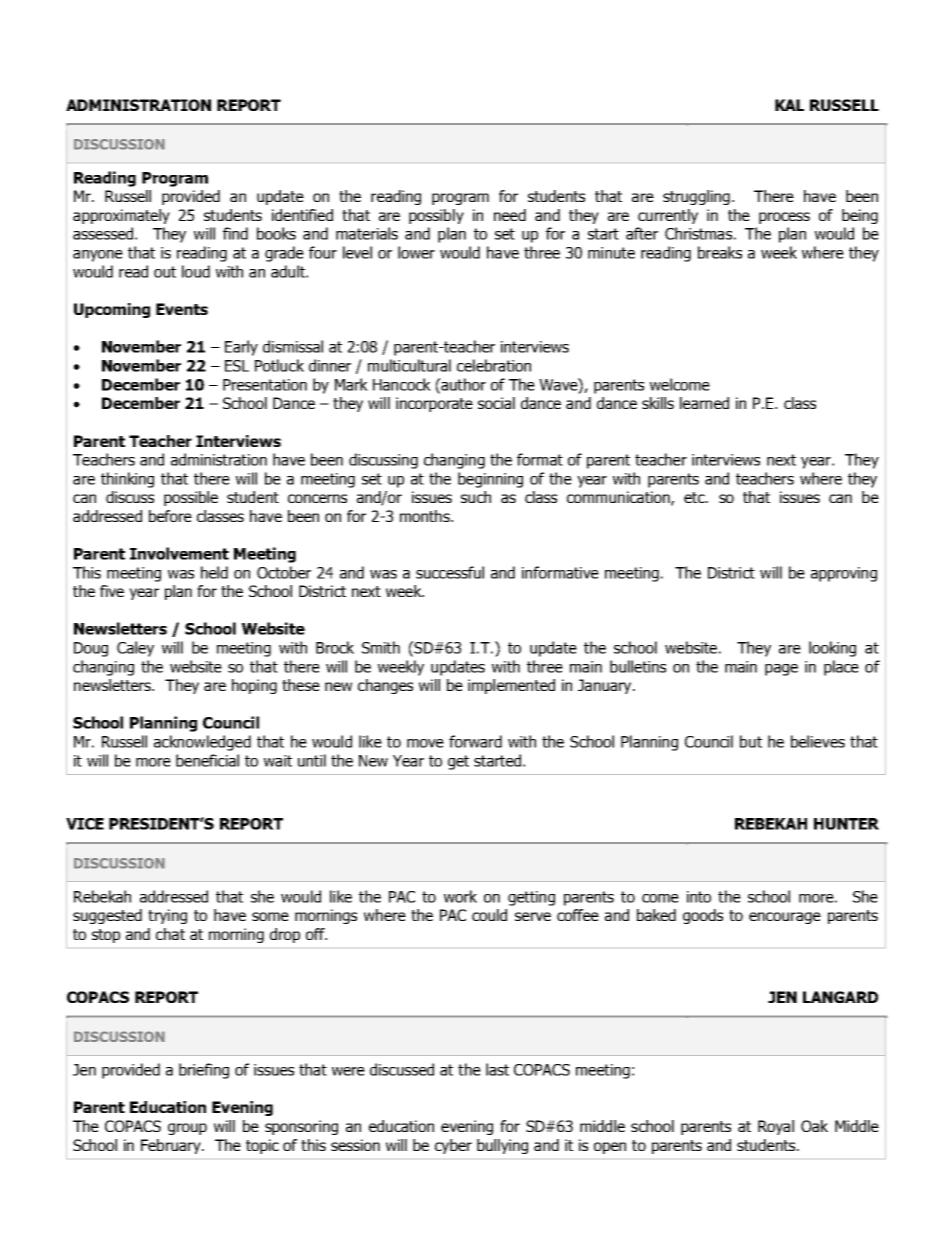  Describe the element at coordinates (187, 1129) in the screenshot. I see `group` at that location.
